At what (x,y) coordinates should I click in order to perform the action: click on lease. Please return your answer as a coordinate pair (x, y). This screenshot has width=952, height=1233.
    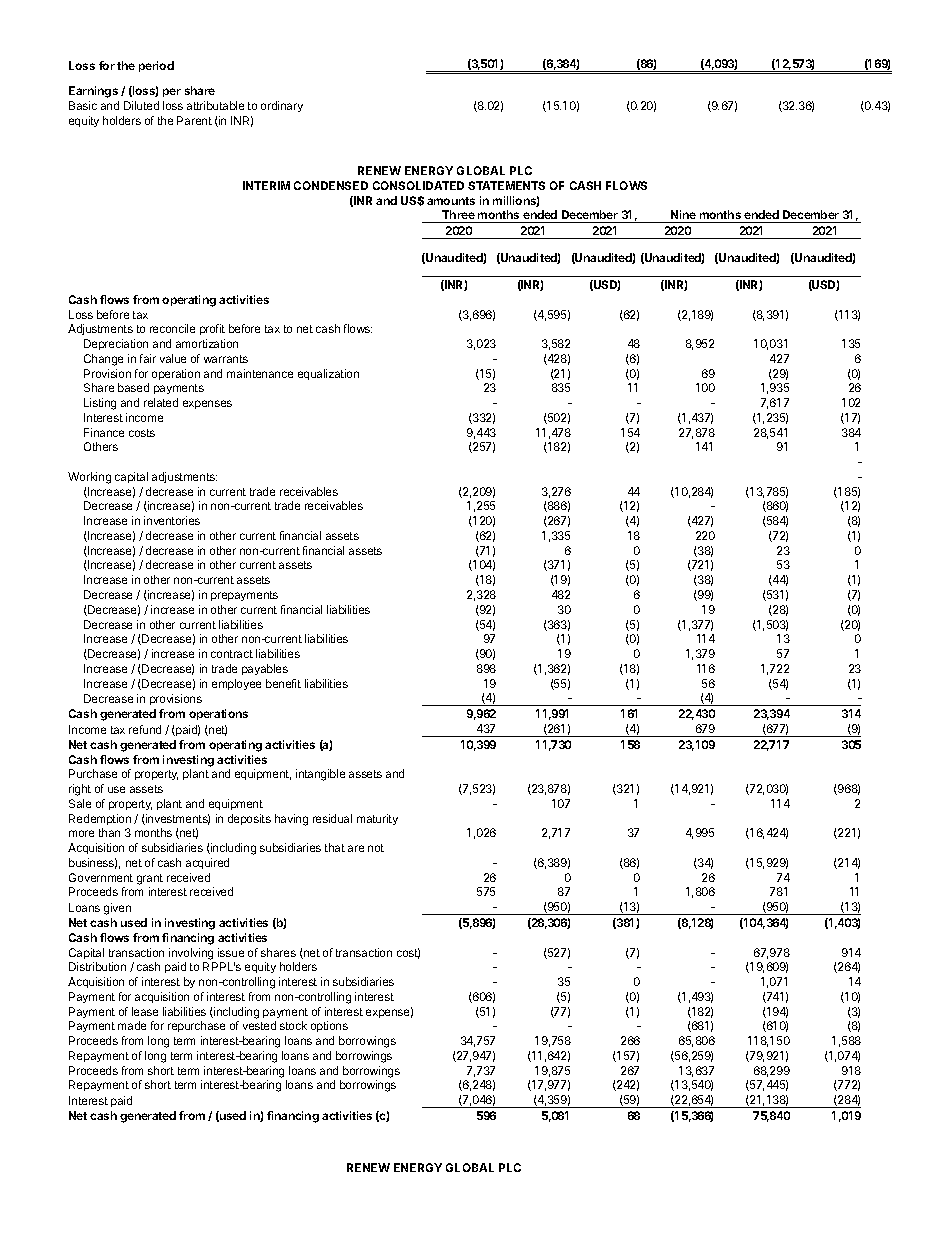
    Looking at the image, I should click on (145, 1011).
